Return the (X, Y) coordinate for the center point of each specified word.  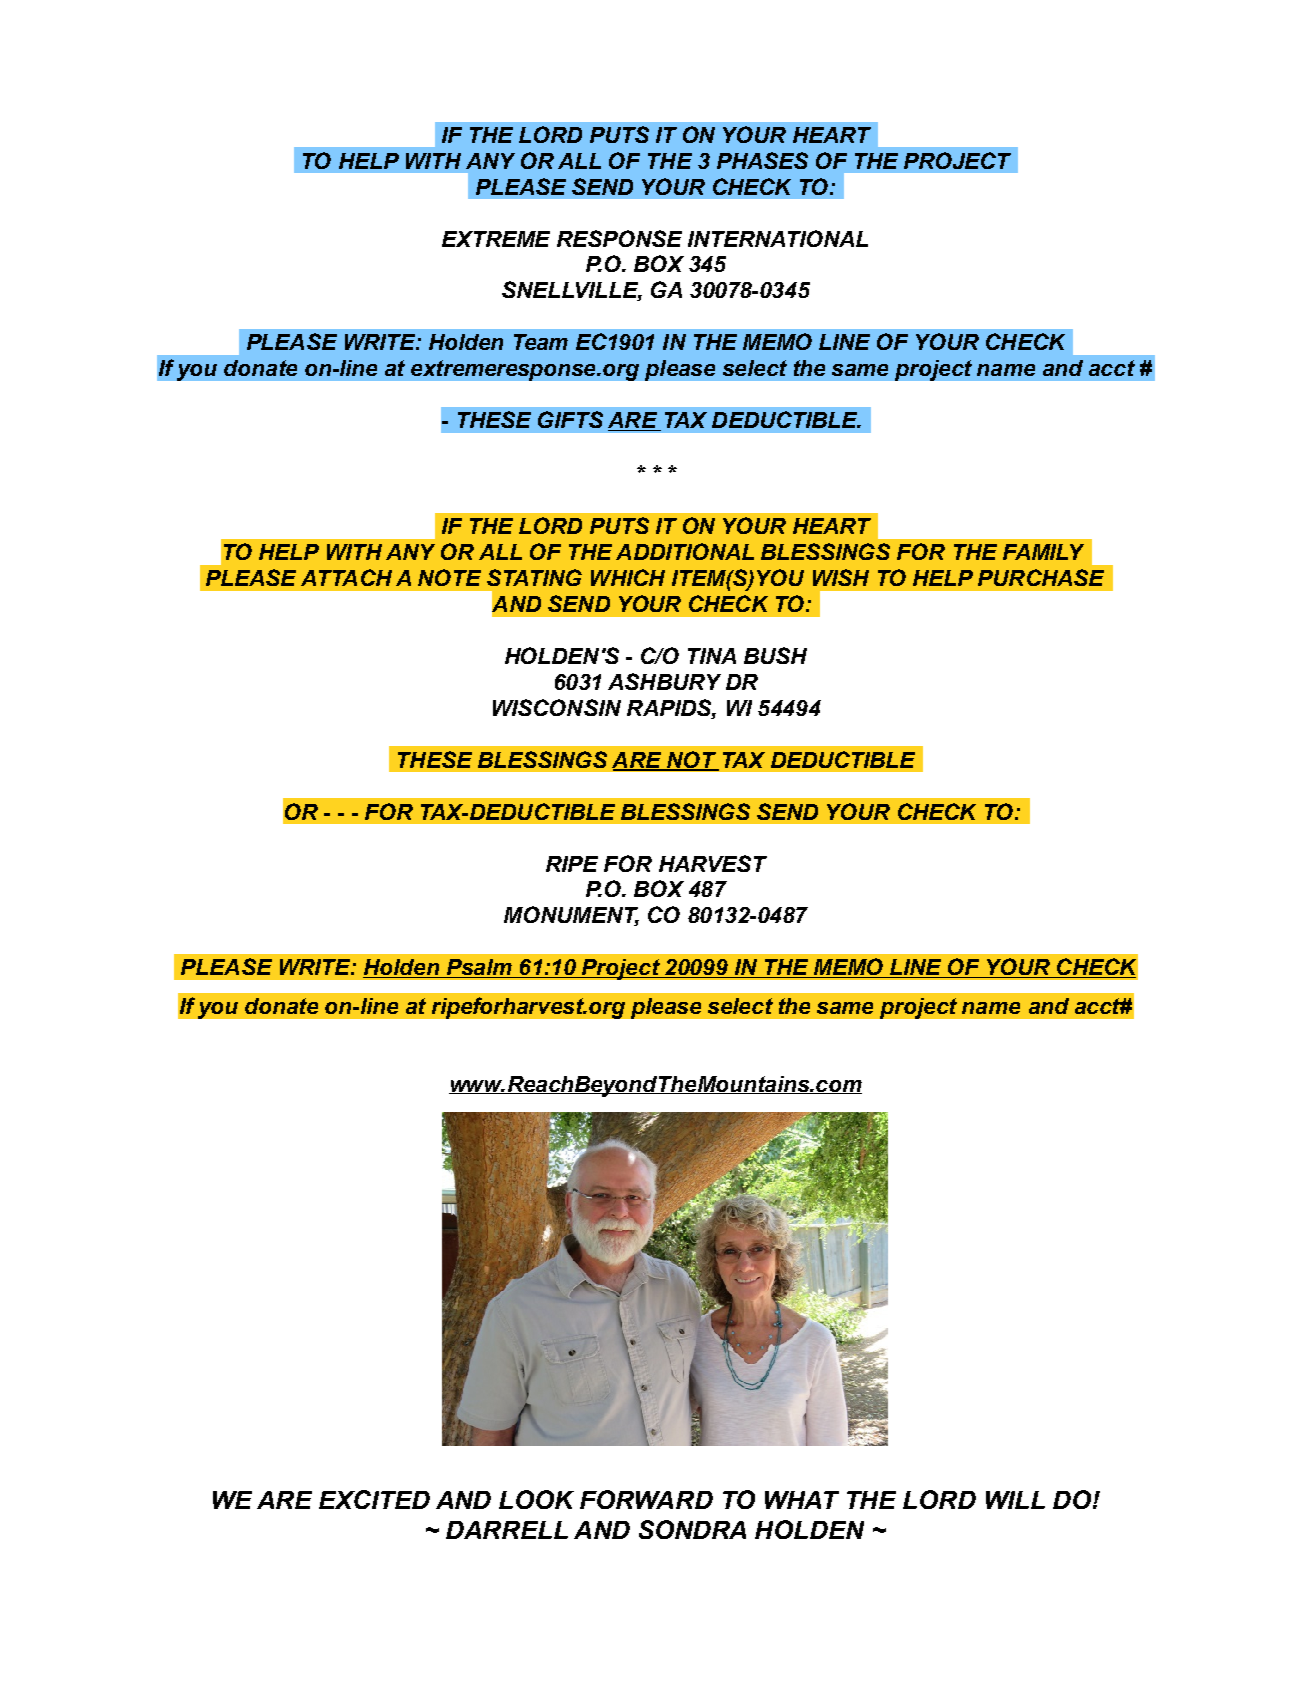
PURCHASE (1041, 577)
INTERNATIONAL (778, 238)
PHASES (762, 160)
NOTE (449, 577)
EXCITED (374, 1499)
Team (541, 342)
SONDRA (692, 1529)
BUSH (775, 655)
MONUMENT (571, 916)
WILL (1015, 1500)
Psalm (479, 968)
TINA (712, 656)
